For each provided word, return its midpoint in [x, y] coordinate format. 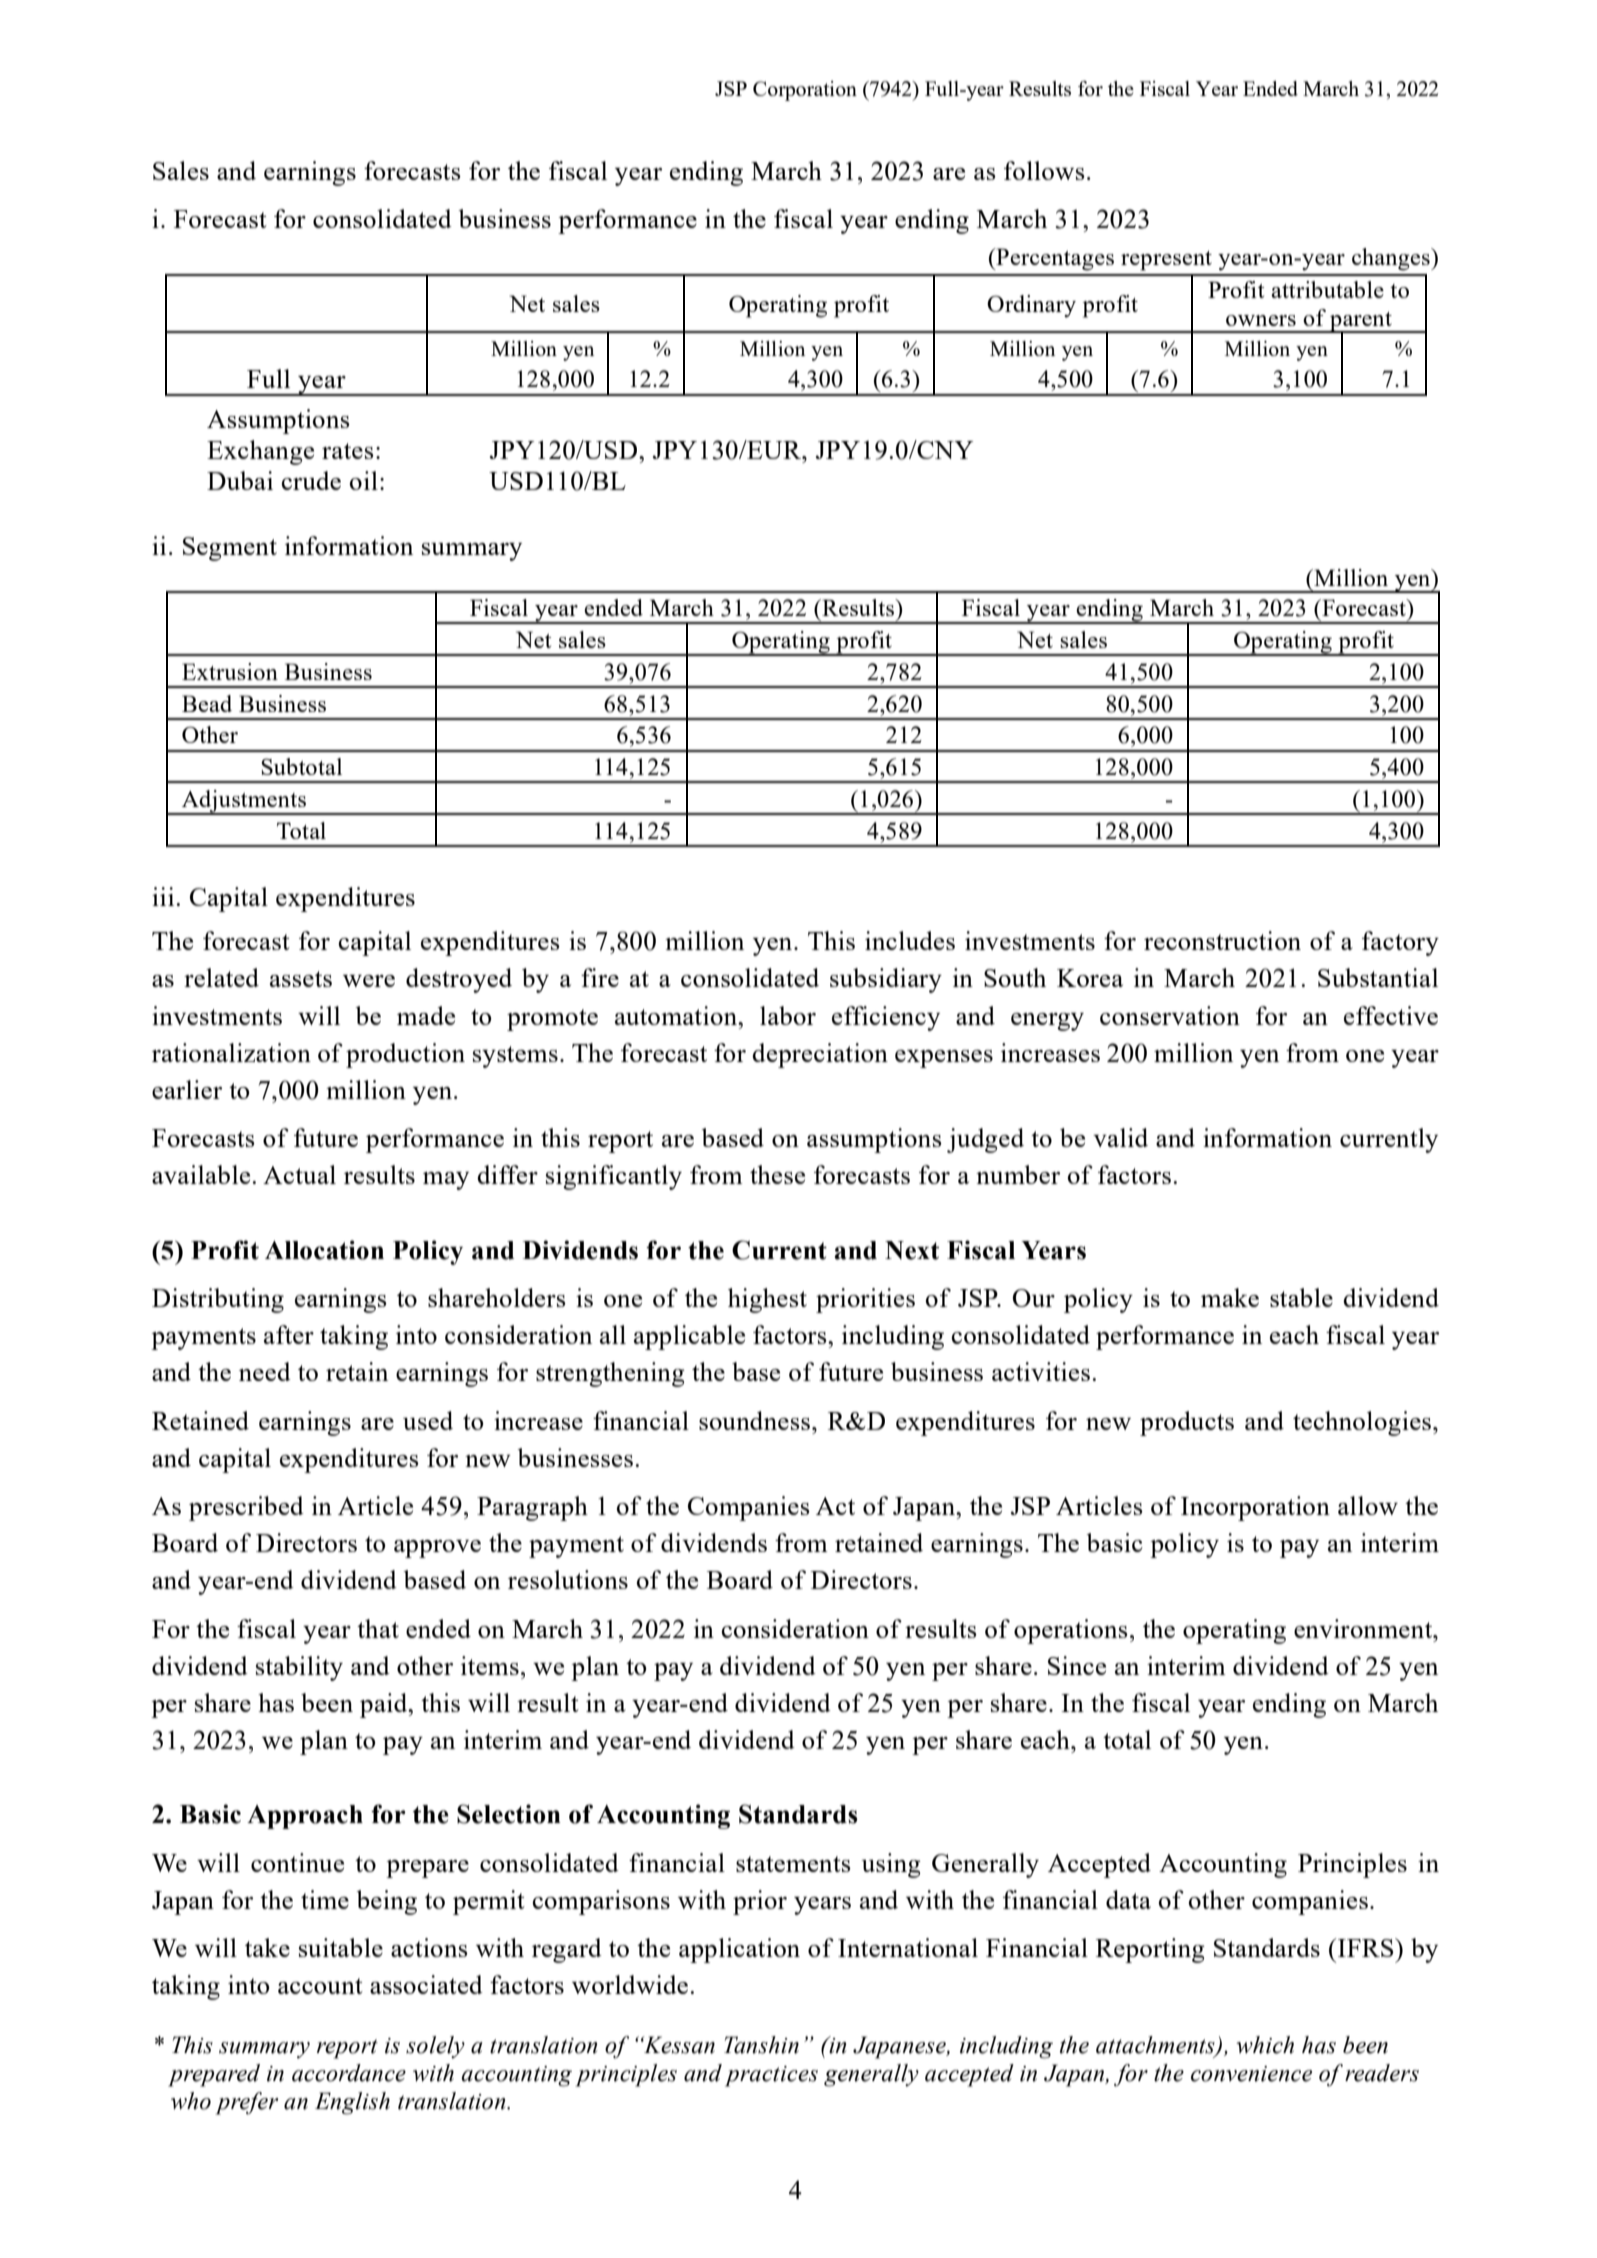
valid [1120, 1137]
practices [771, 2076]
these [777, 1174]
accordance [349, 2073]
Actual [299, 1174]
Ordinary [1031, 306]
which [1265, 2045]
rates [348, 451]
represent [1166, 261]
